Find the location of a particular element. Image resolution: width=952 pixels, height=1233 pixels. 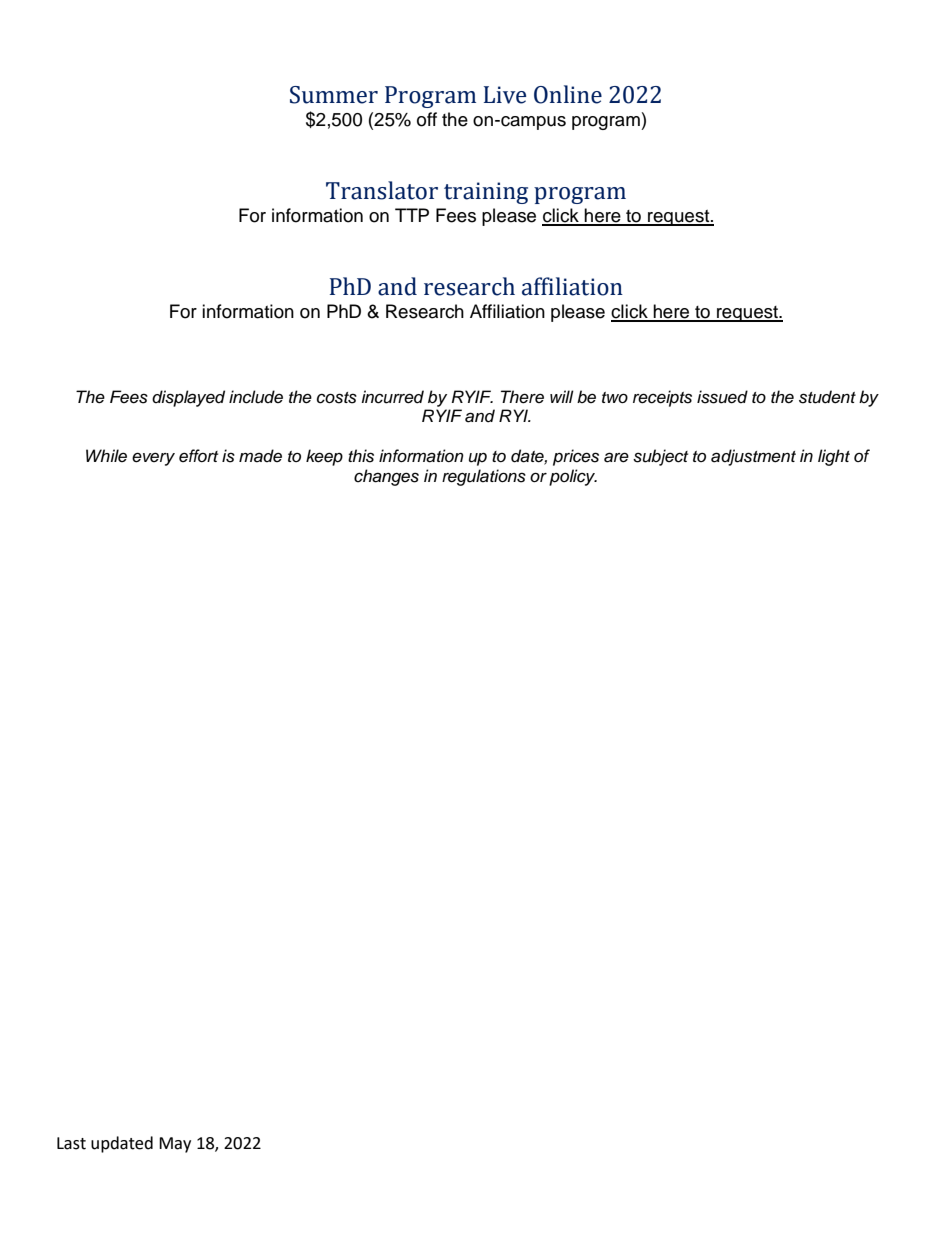

Online is located at coordinates (568, 94).
